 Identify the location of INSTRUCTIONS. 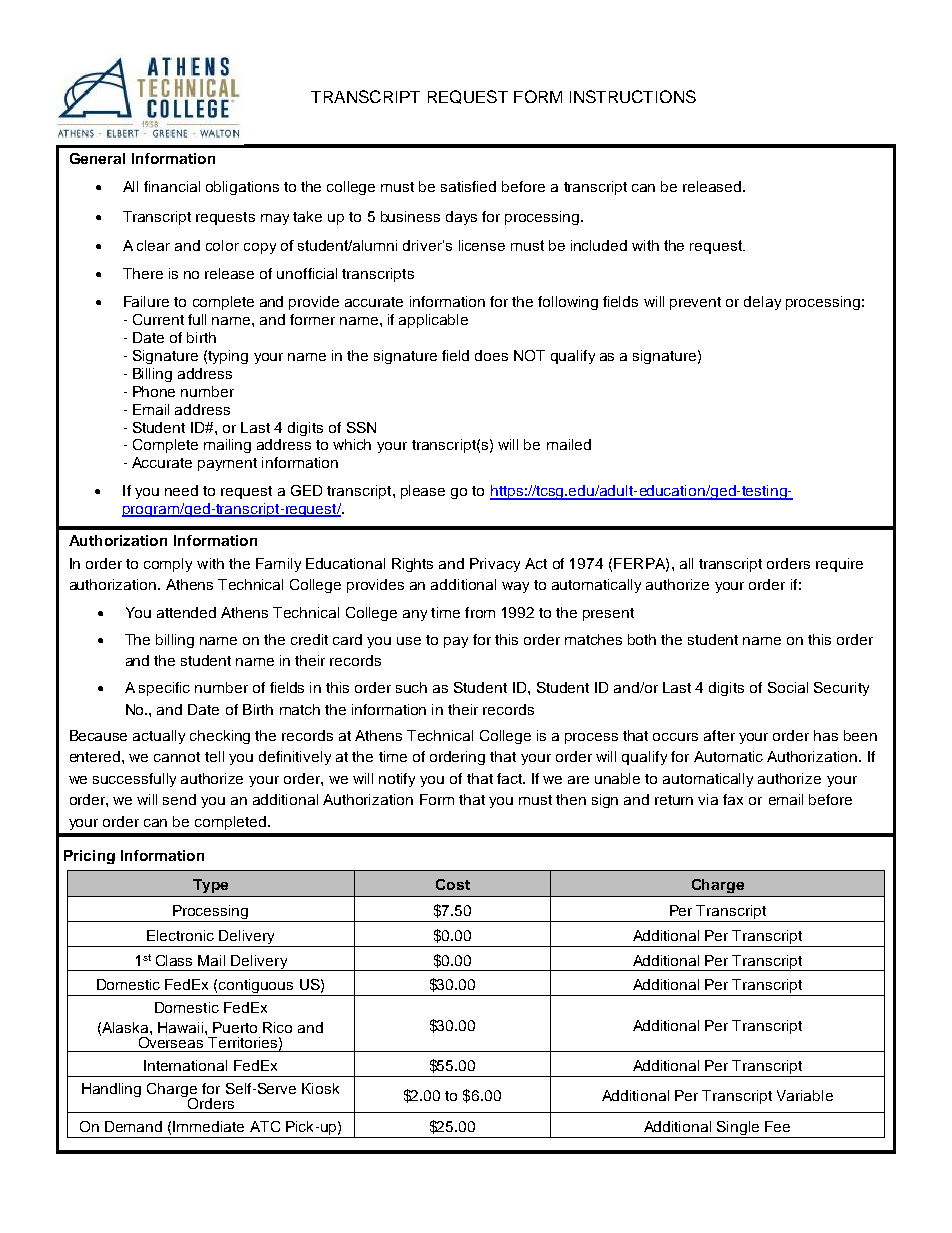
(633, 96).
